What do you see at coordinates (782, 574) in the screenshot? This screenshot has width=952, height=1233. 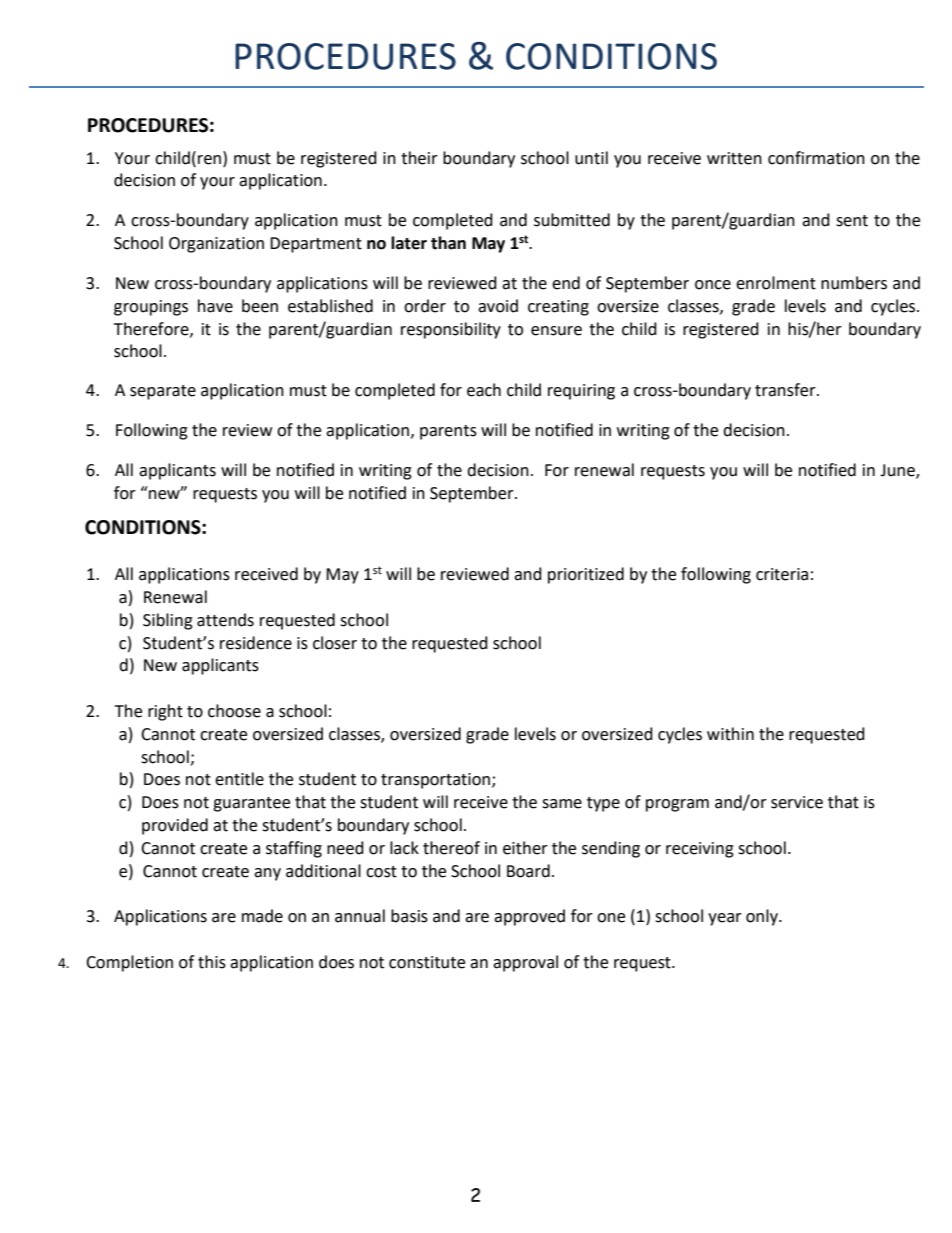 I see `criteria` at bounding box center [782, 574].
